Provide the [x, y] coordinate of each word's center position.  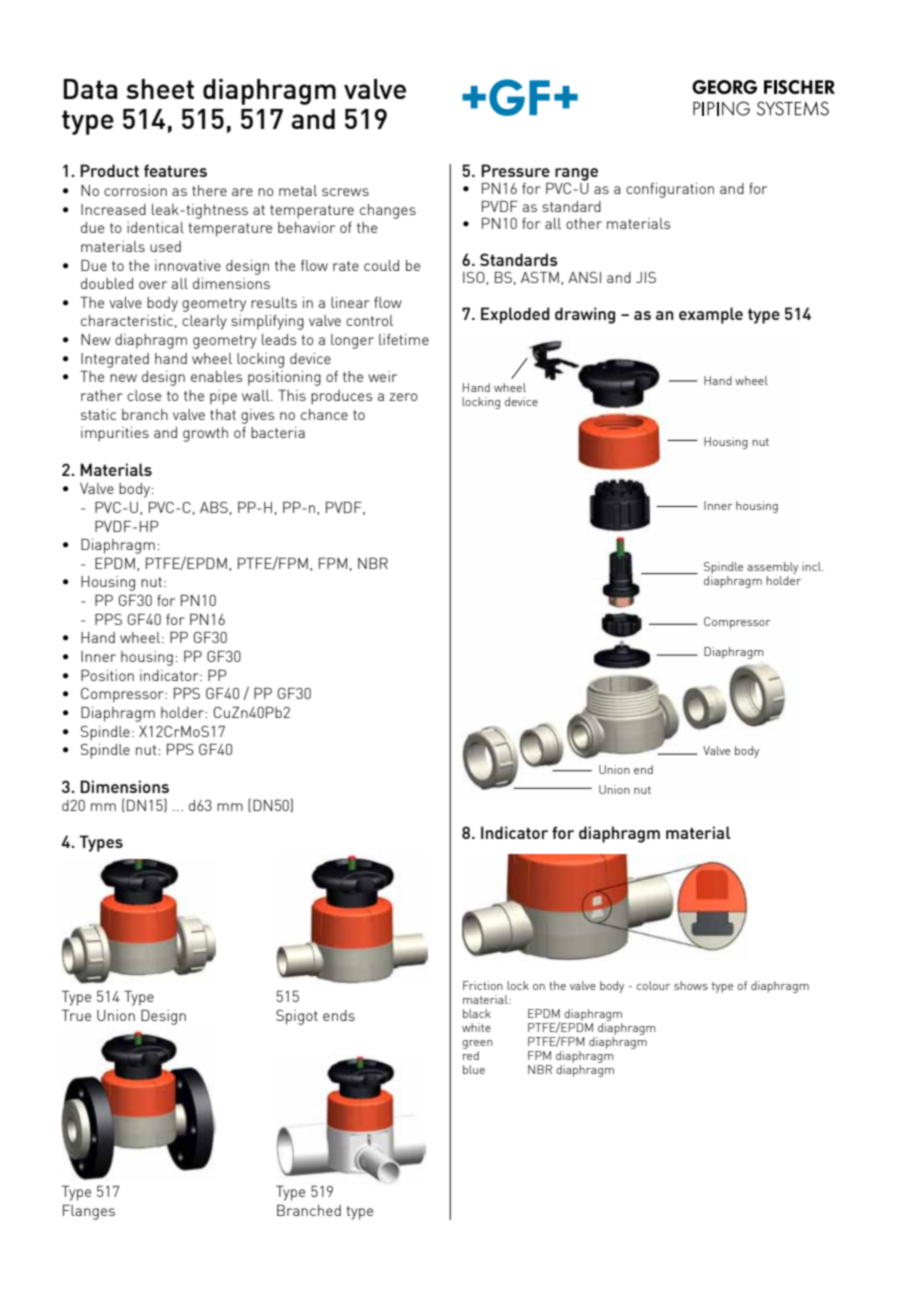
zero [403, 397]
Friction [483, 985]
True [76, 1015]
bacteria [278, 432]
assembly [772, 568]
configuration [670, 190]
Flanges [89, 1212]
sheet [160, 89]
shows [691, 985]
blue [474, 1069]
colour [653, 985]
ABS [214, 507]
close [144, 395]
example [711, 315]
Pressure [515, 170]
